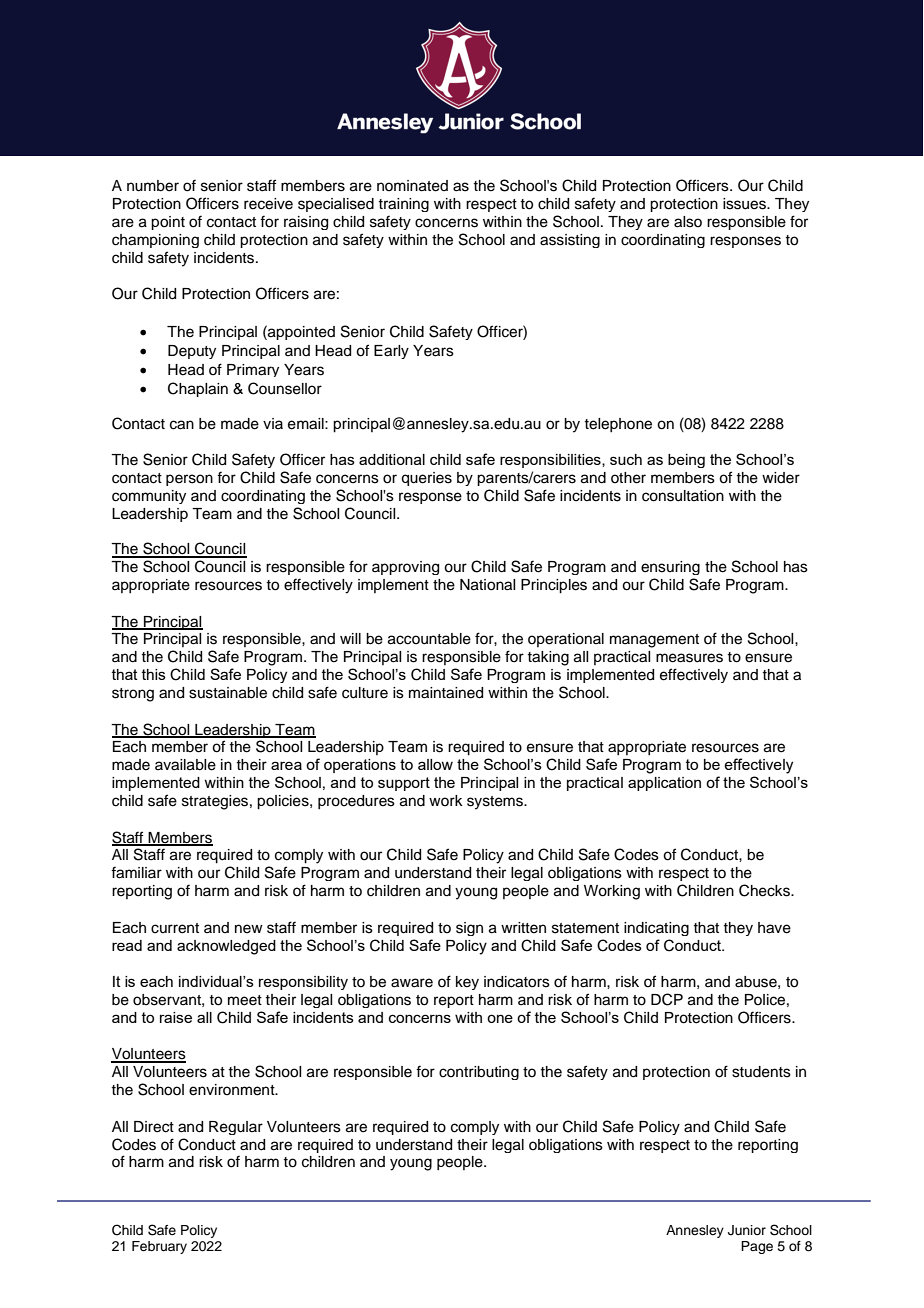  Describe the element at coordinates (403, 205) in the screenshot. I see `training` at that location.
